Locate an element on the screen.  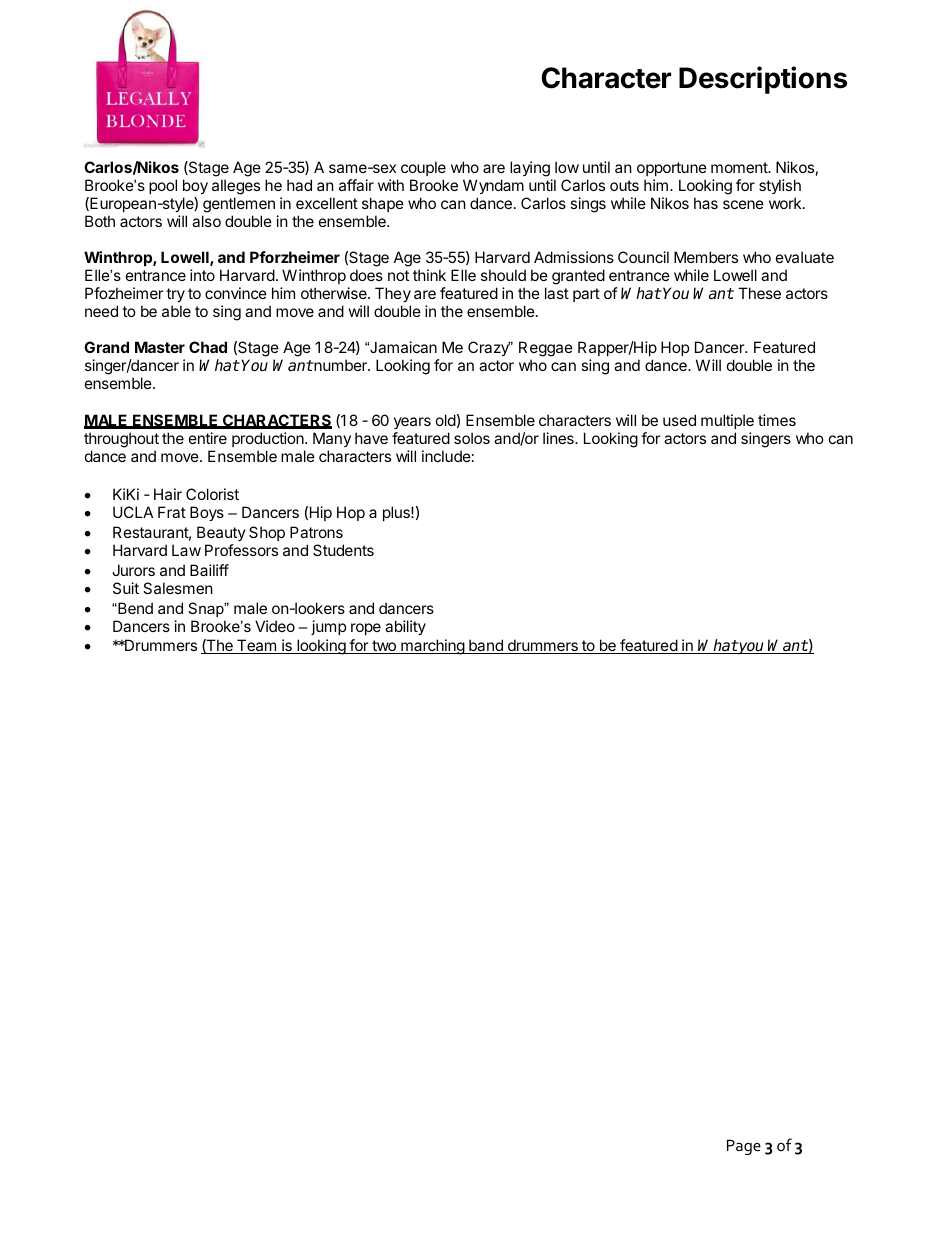
Page is located at coordinates (744, 1147).
